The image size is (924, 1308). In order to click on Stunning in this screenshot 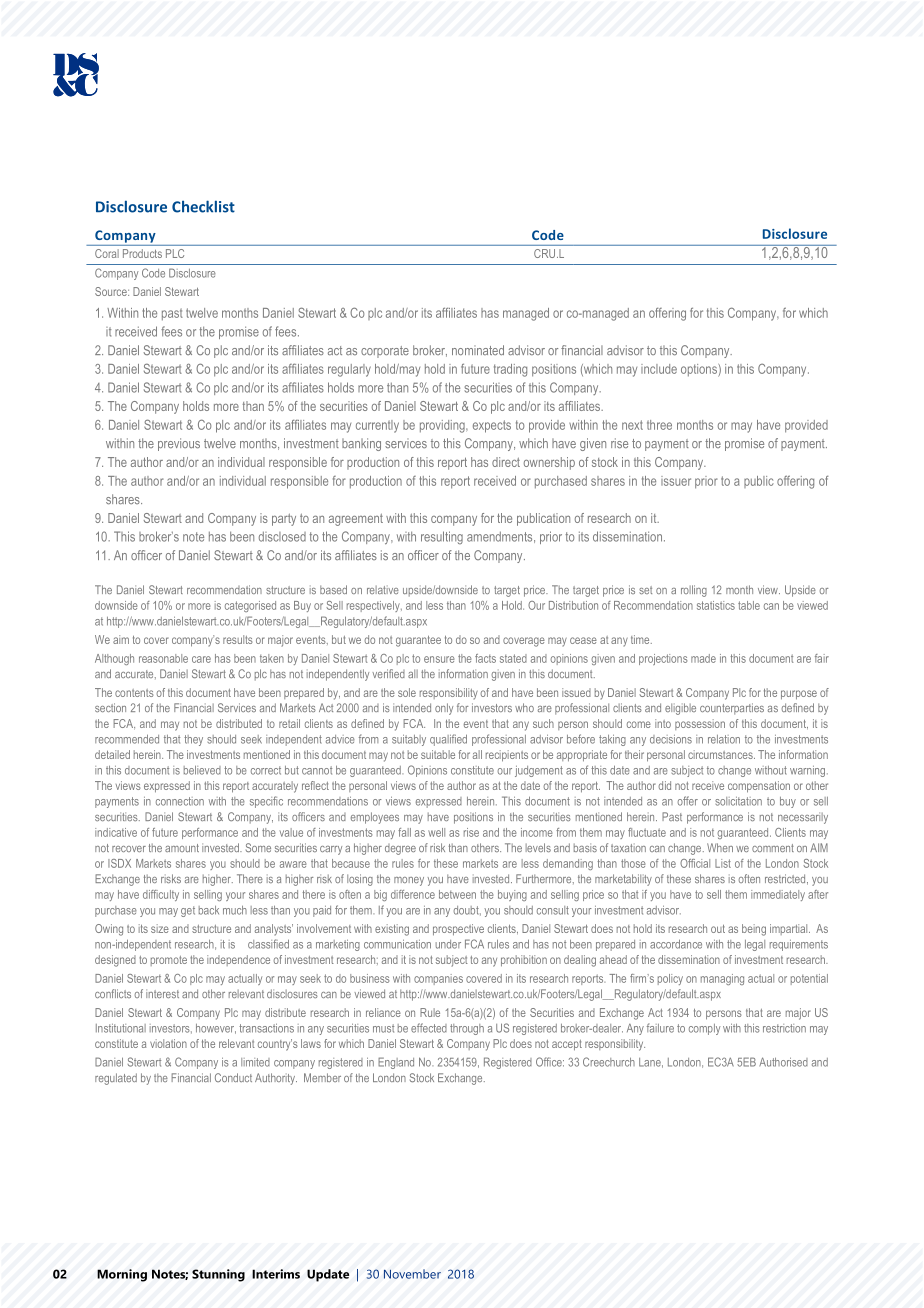, I will do `click(218, 1275)`.
